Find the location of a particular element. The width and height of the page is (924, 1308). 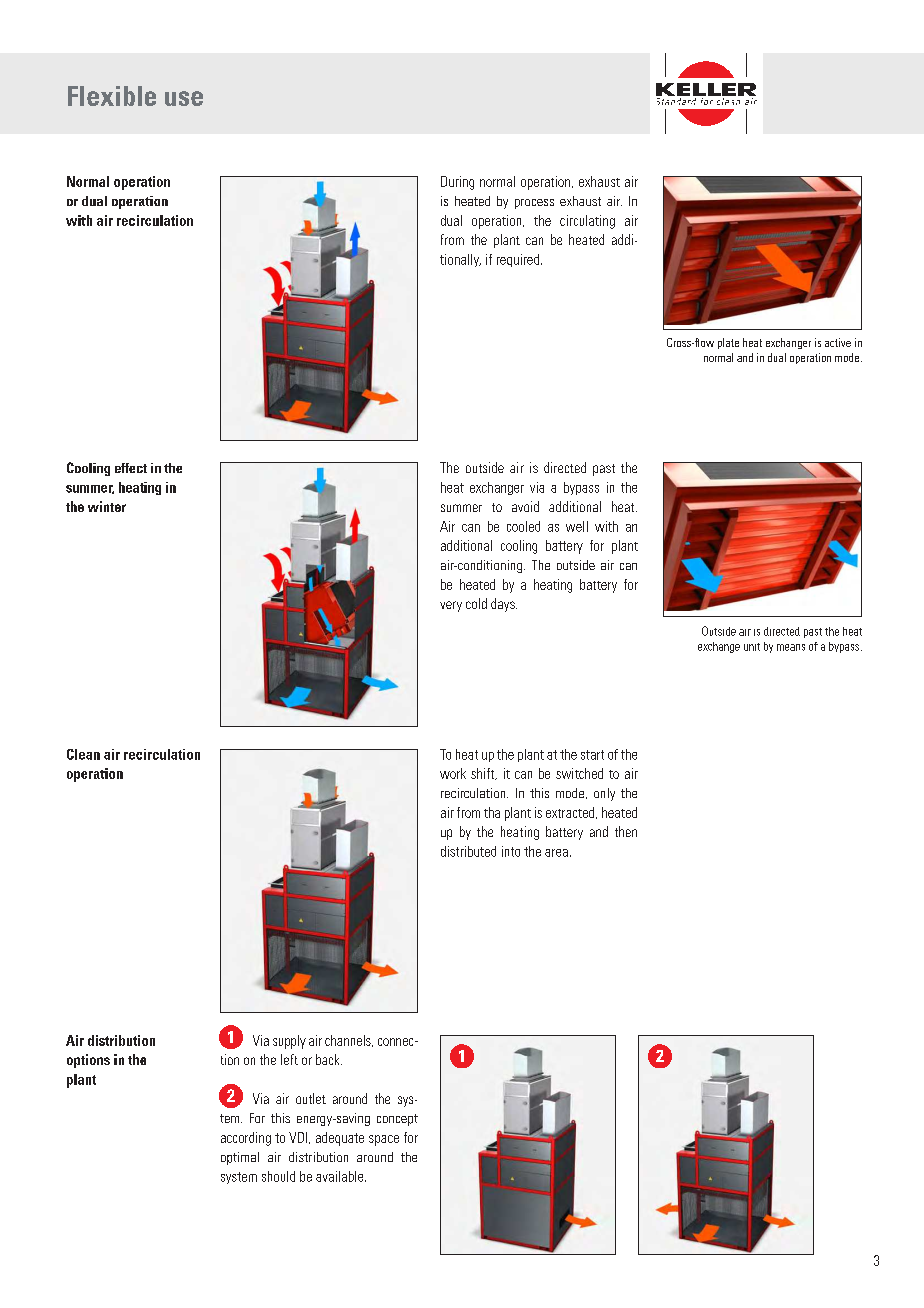

During is located at coordinates (457, 183).
